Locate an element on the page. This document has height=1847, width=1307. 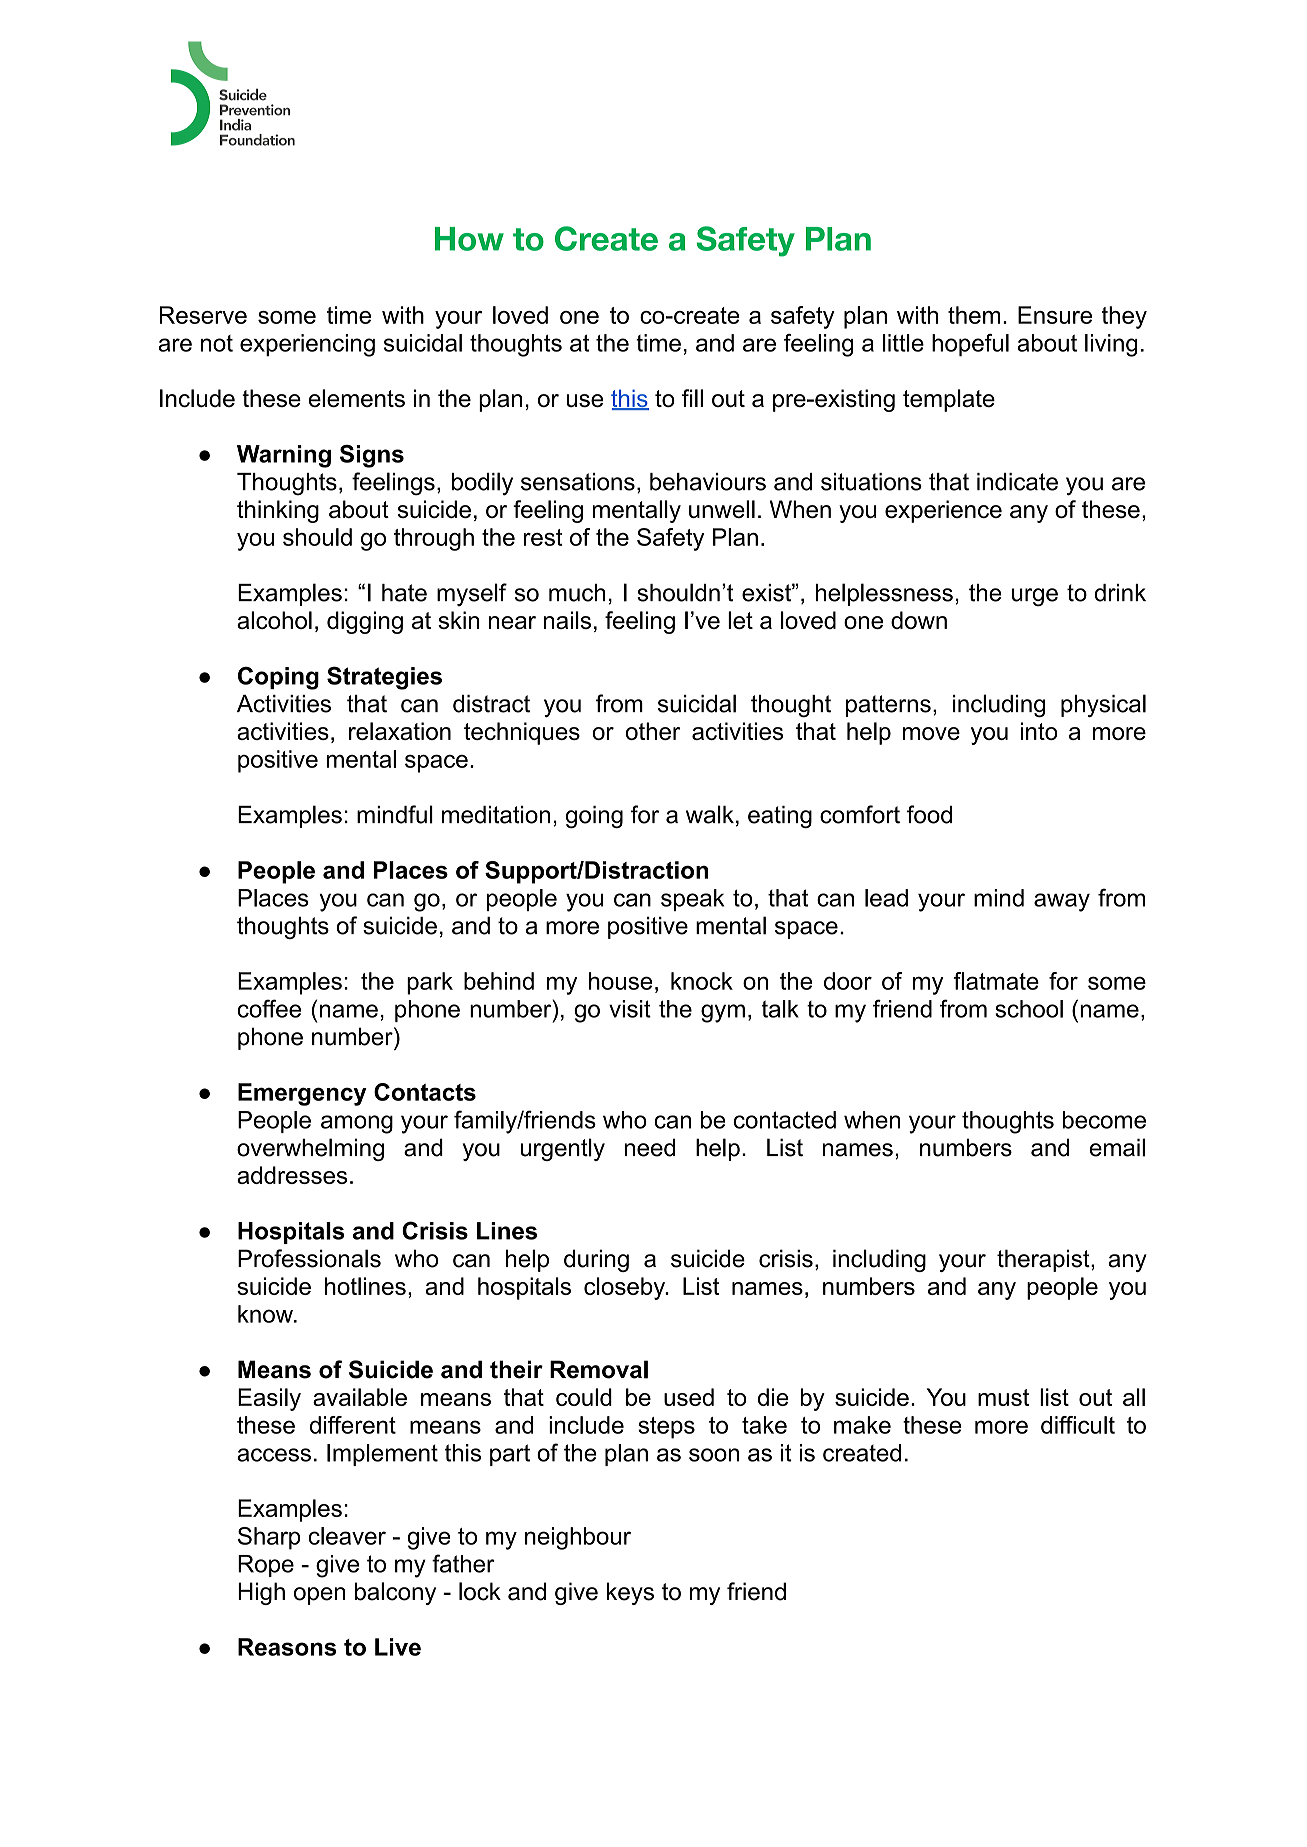
Professionals is located at coordinates (309, 1258).
